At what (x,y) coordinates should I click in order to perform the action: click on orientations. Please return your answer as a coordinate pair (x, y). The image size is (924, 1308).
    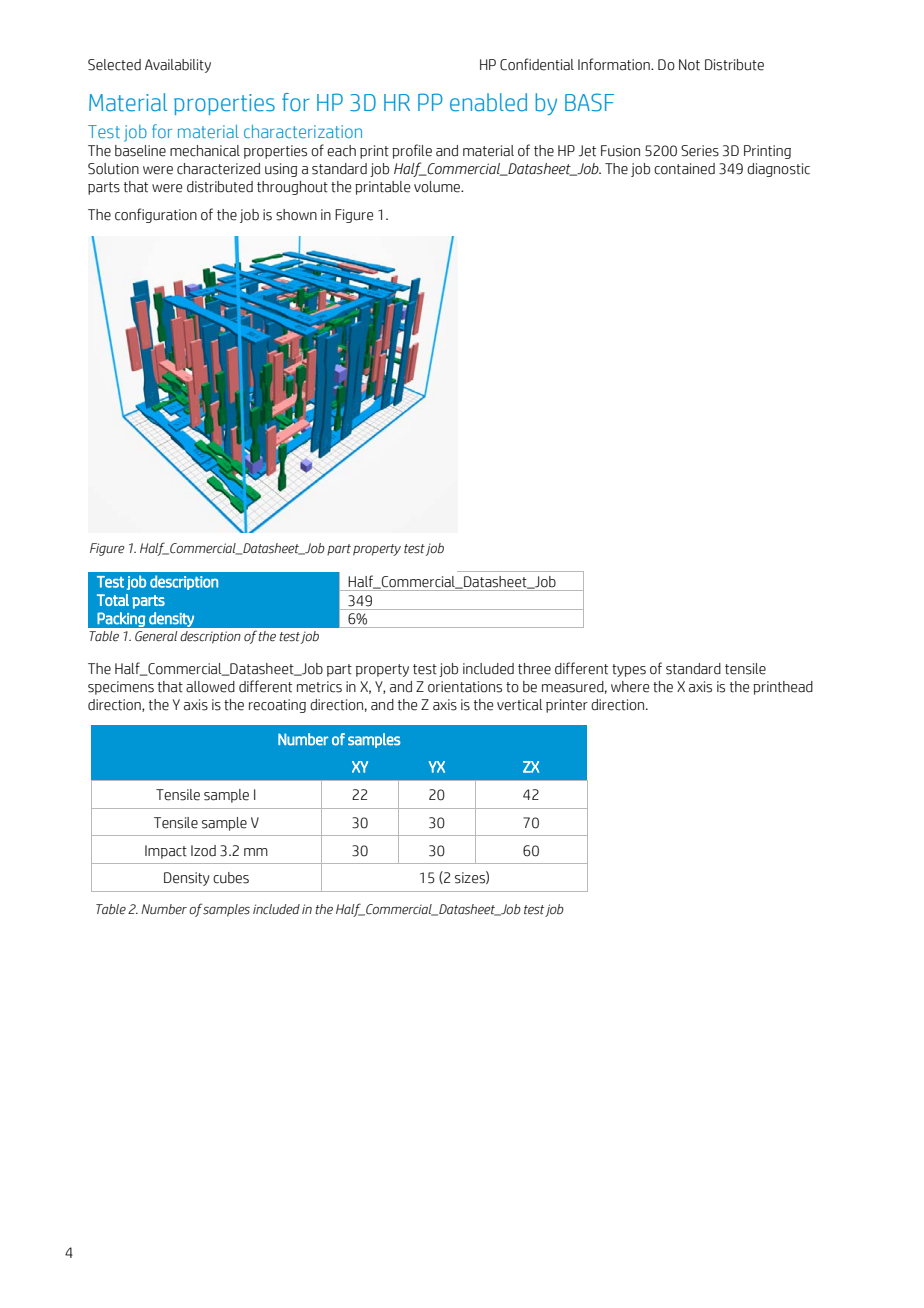
    Looking at the image, I should click on (465, 687).
